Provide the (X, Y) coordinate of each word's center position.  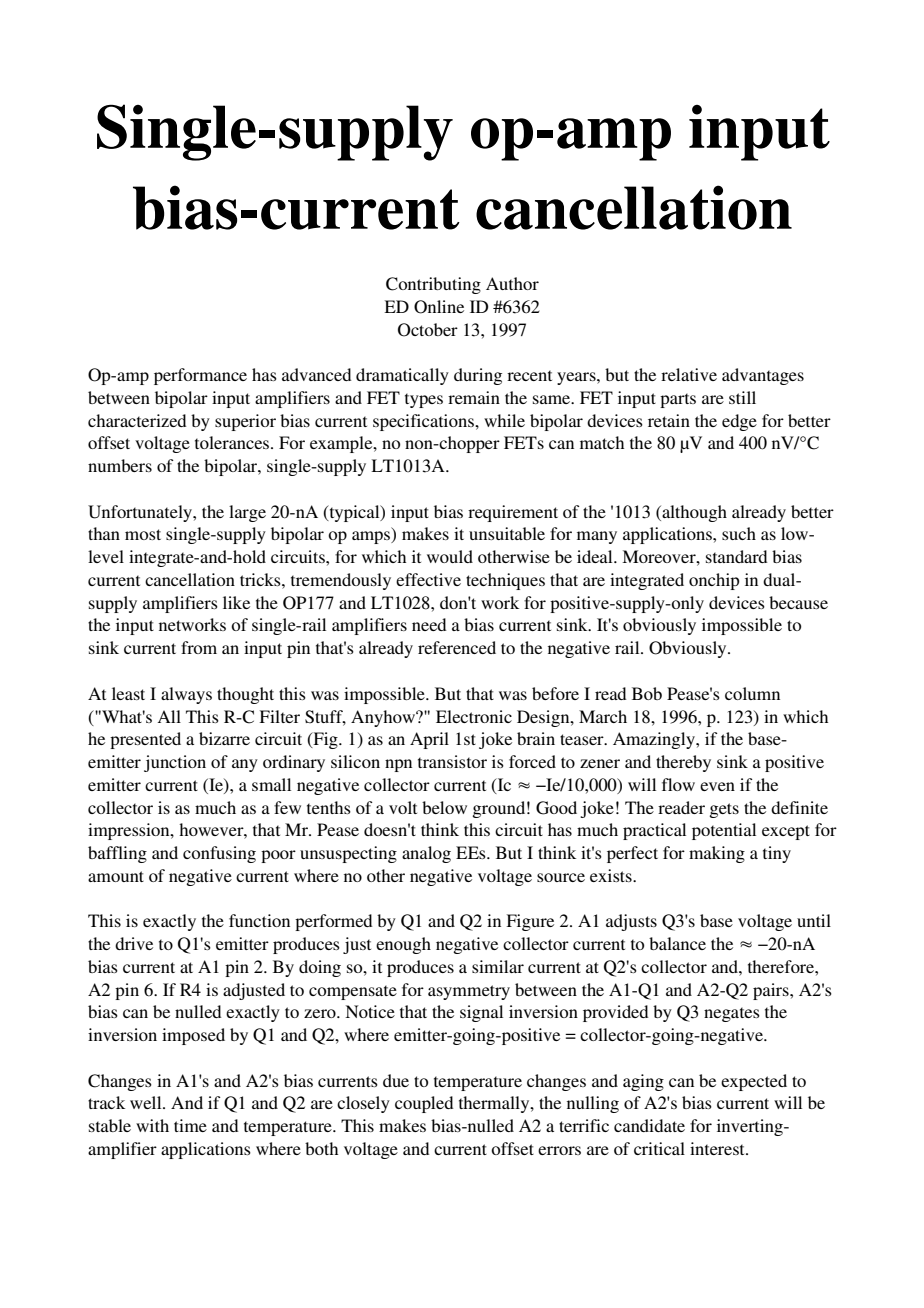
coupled (424, 1104)
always (186, 695)
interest (718, 1148)
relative (689, 374)
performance (200, 376)
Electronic (474, 716)
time (190, 1125)
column (752, 693)
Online (439, 307)
